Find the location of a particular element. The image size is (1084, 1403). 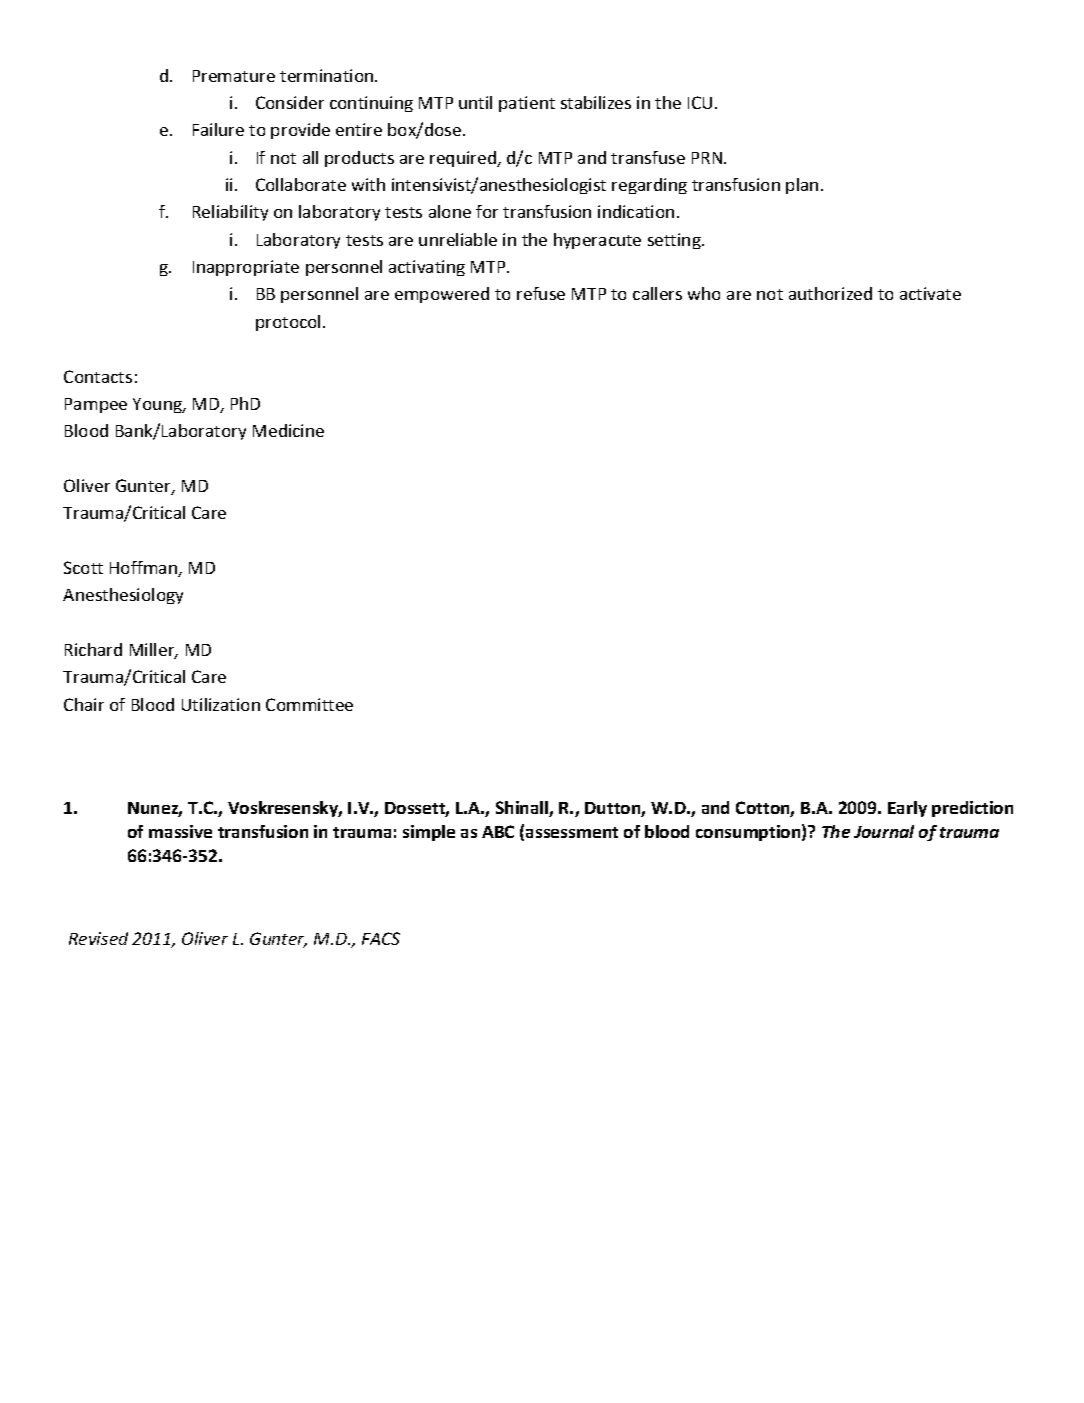

patient is located at coordinates (527, 104).
